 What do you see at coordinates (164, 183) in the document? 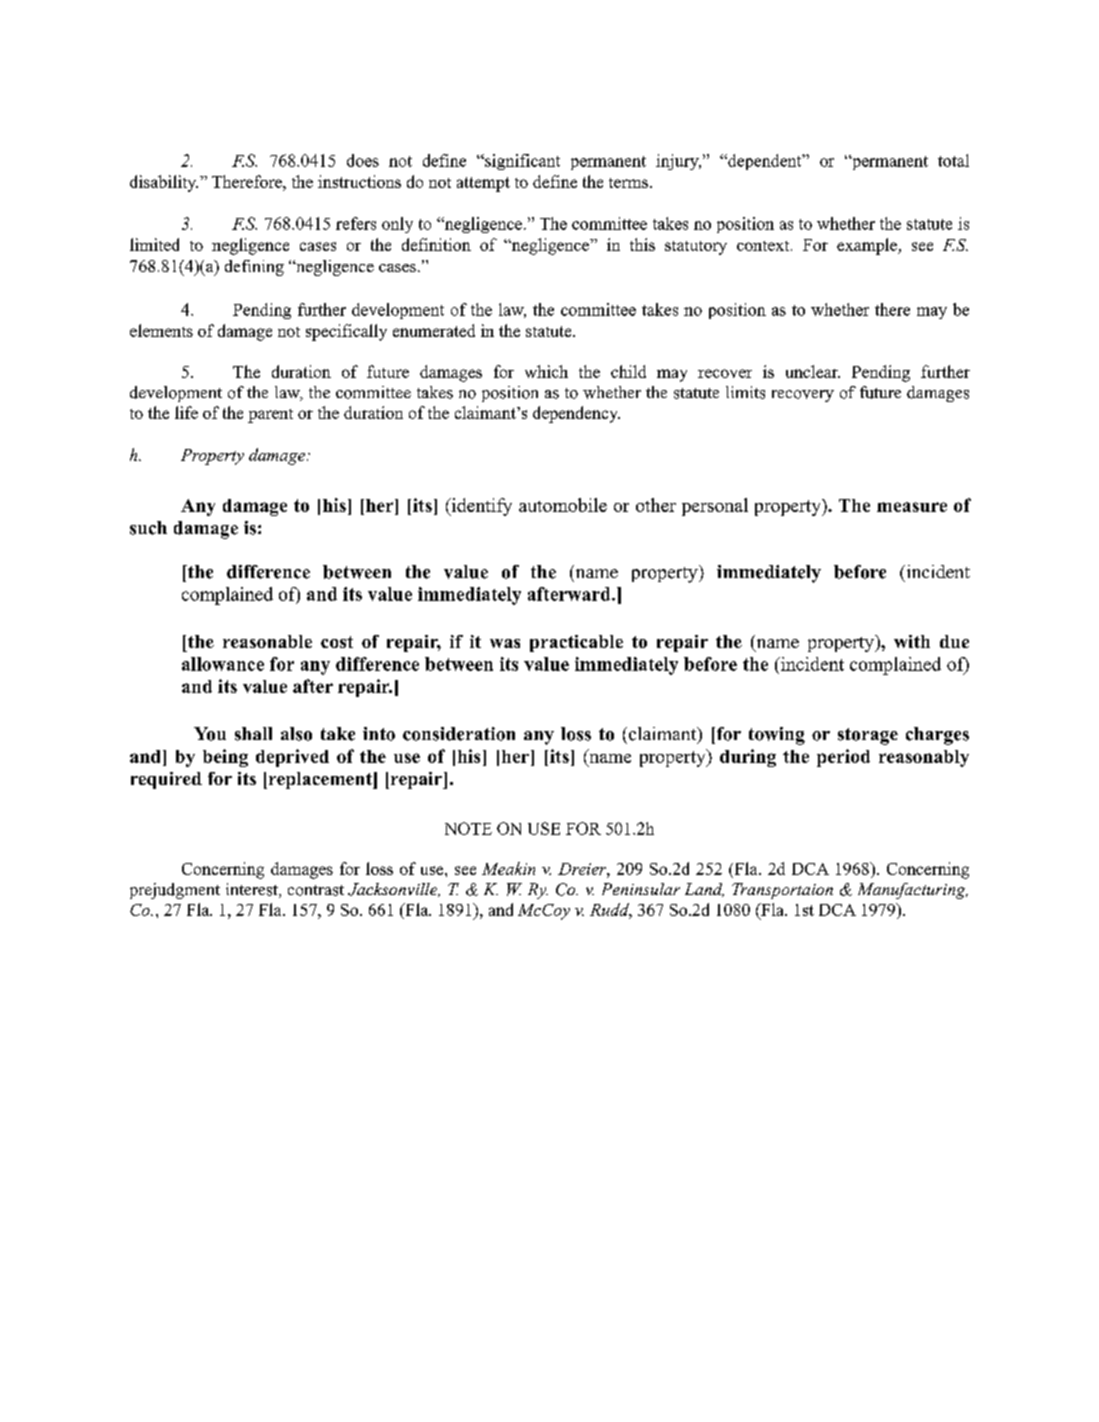
I see `disability` at bounding box center [164, 183].
